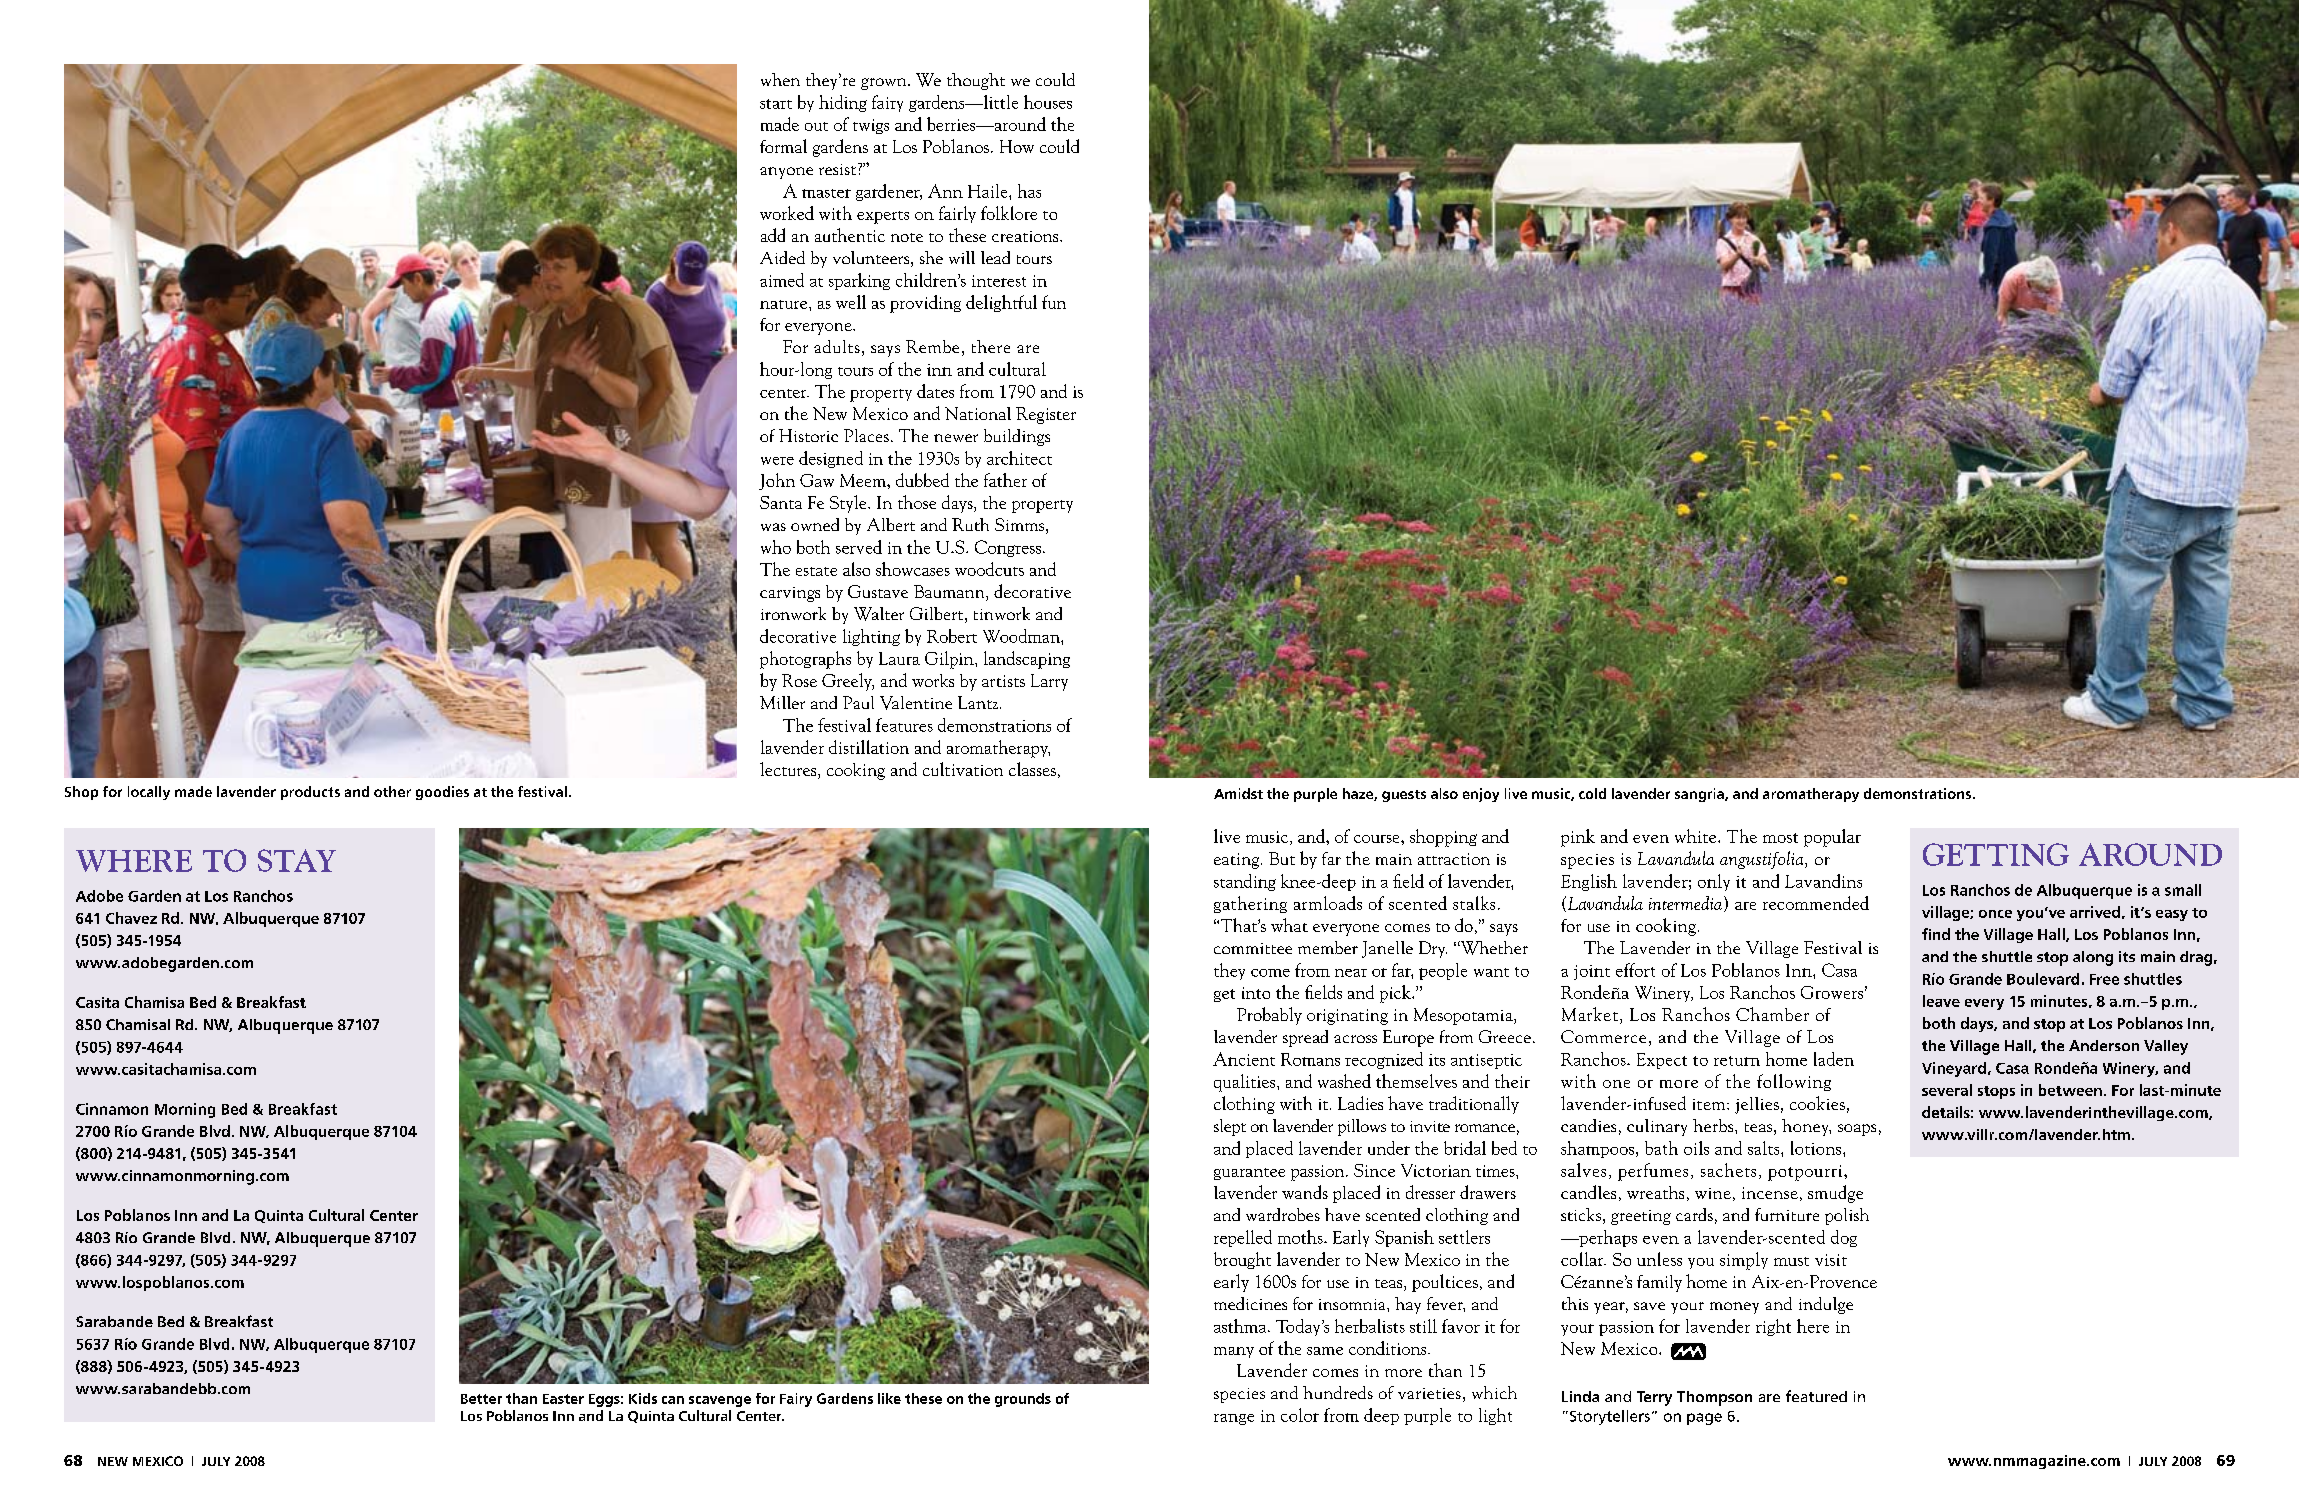  I want to click on has, so click(1029, 191).
